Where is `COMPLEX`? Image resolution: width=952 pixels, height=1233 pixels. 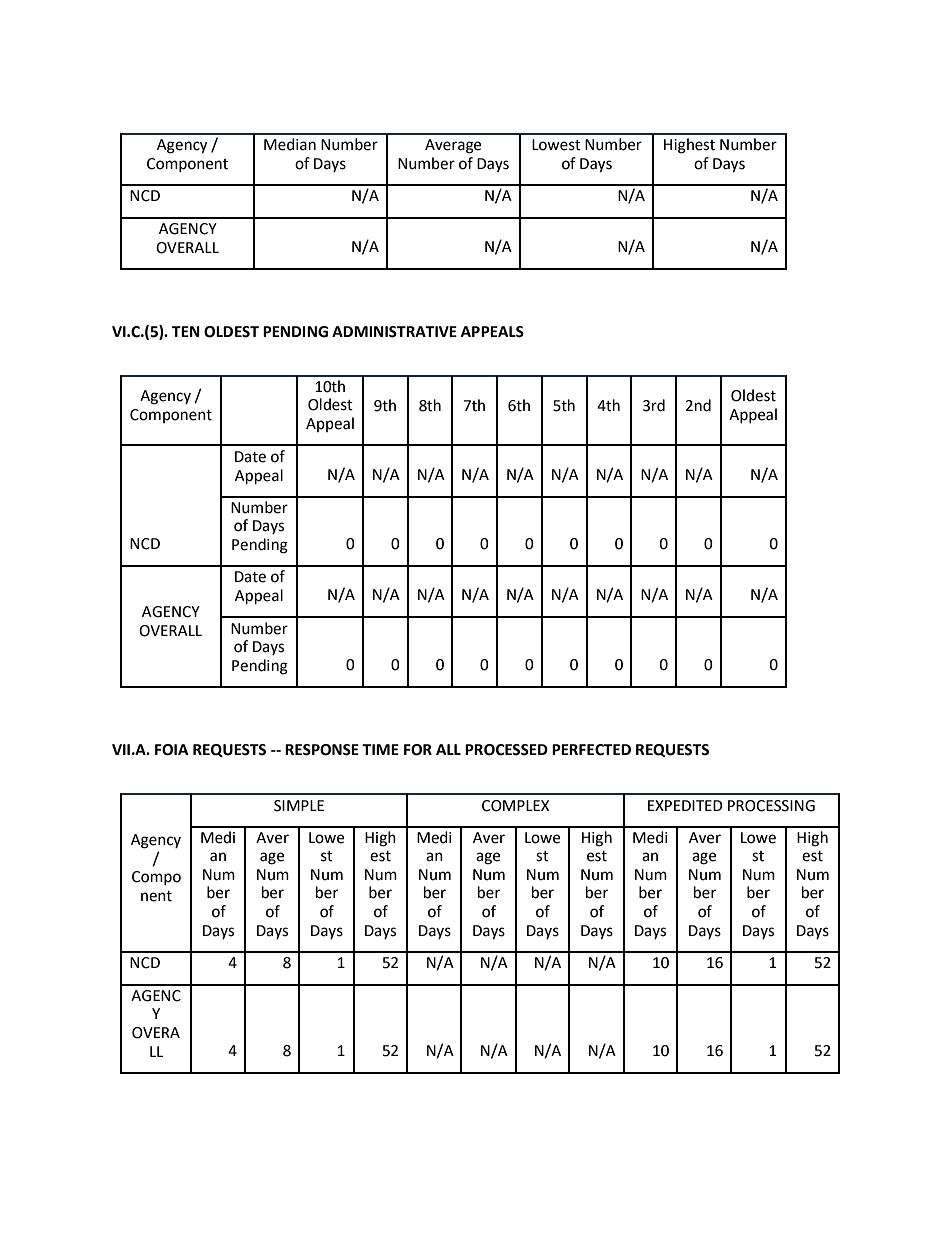 COMPLEX is located at coordinates (515, 806).
